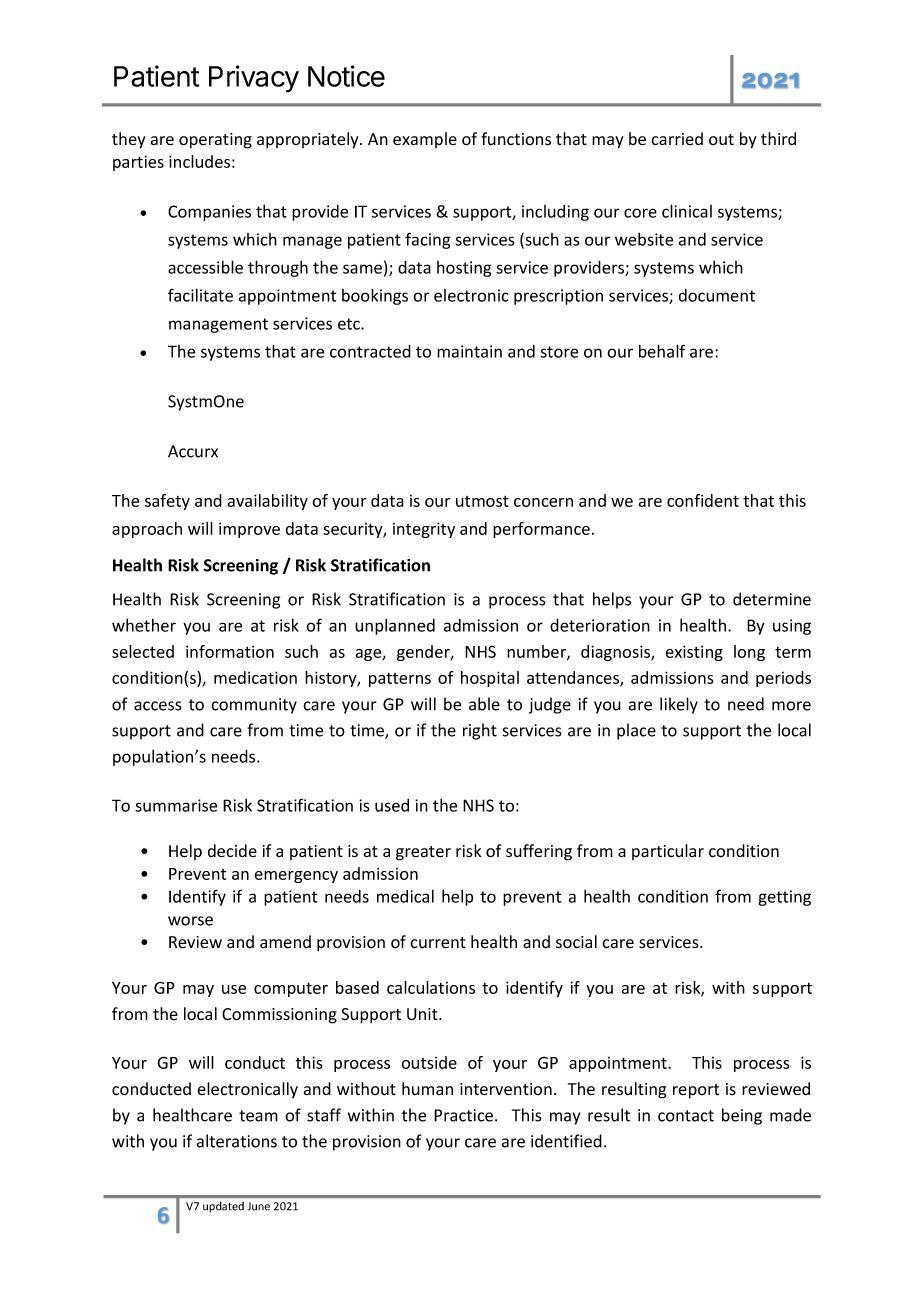 Image resolution: width=924 pixels, height=1309 pixels. What do you see at coordinates (694, 653) in the screenshot?
I see `existing` at bounding box center [694, 653].
